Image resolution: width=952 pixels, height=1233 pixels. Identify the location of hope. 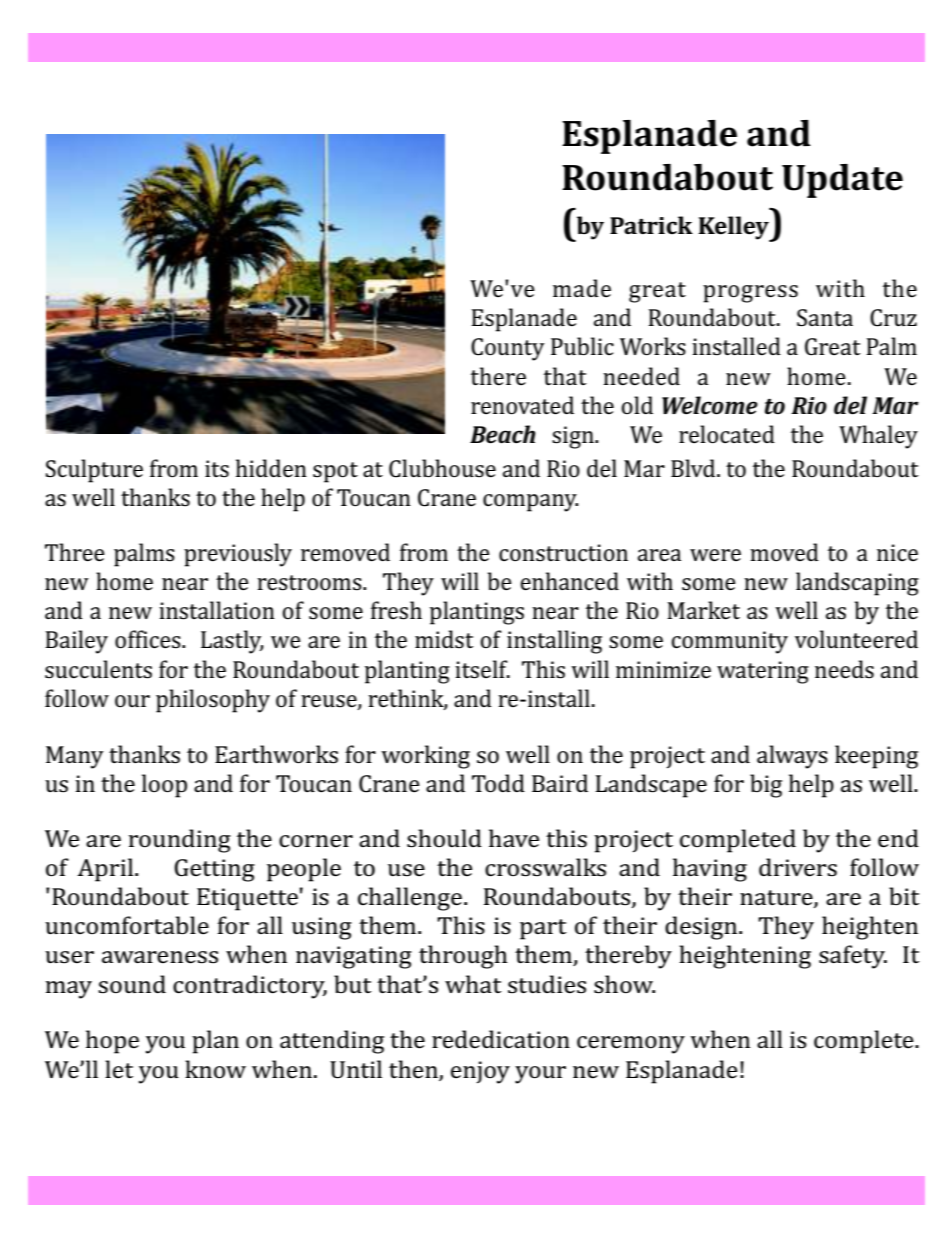
(112, 1042).
